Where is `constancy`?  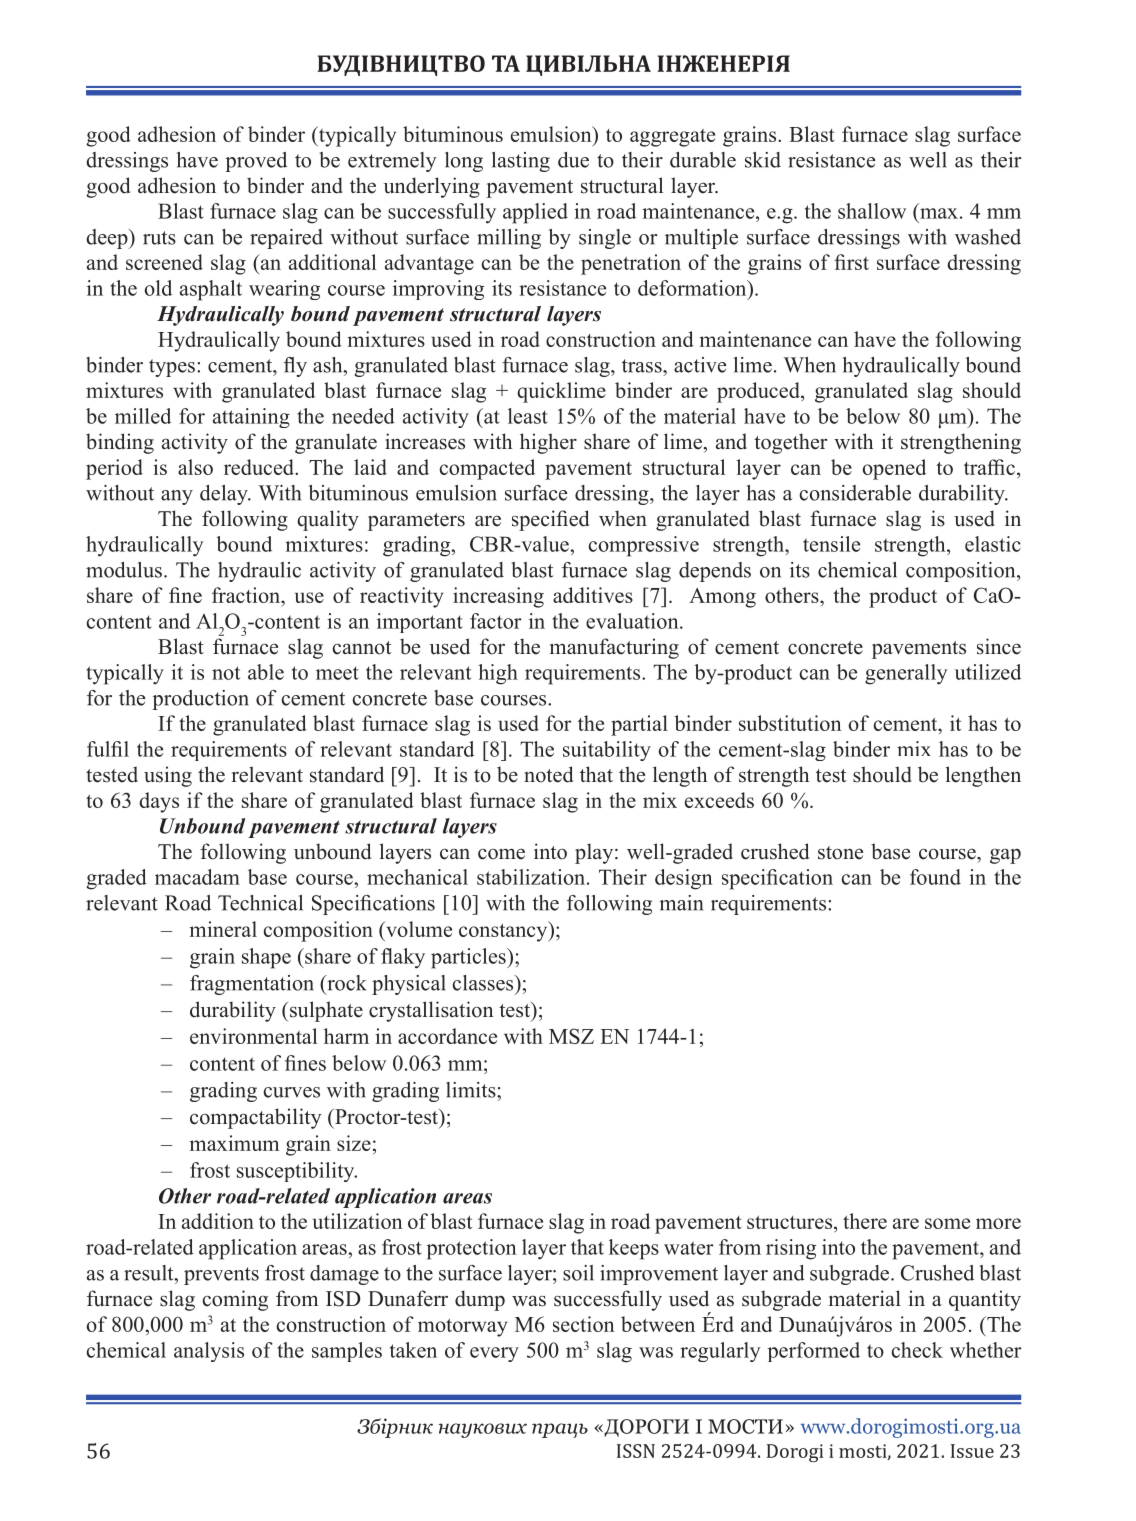 constancy is located at coordinates (504, 931).
